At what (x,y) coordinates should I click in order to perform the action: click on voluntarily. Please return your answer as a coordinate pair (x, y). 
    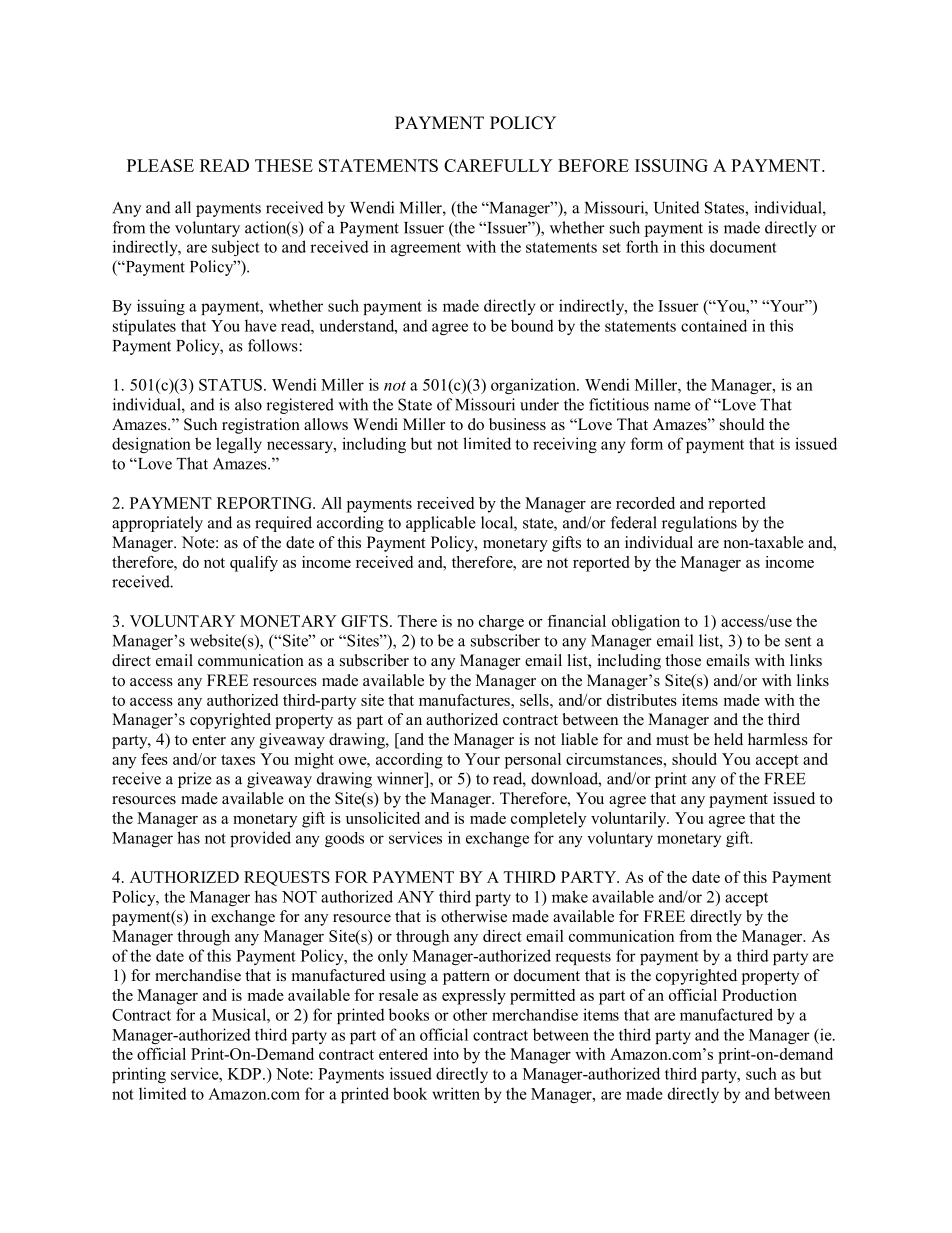
    Looking at the image, I should click on (629, 820).
